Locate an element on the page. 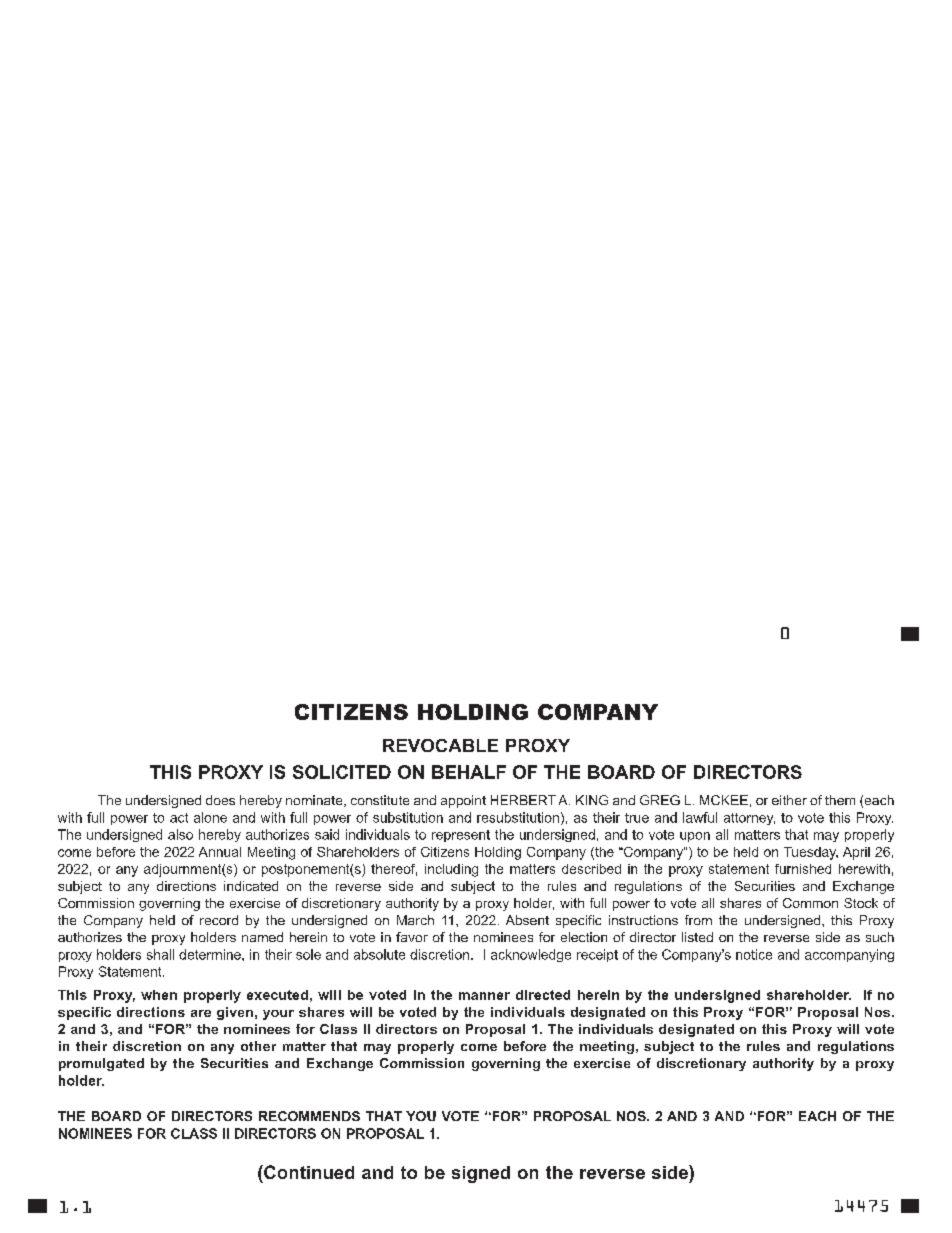 The width and height of the image is (952, 1233). either is located at coordinates (789, 800).
